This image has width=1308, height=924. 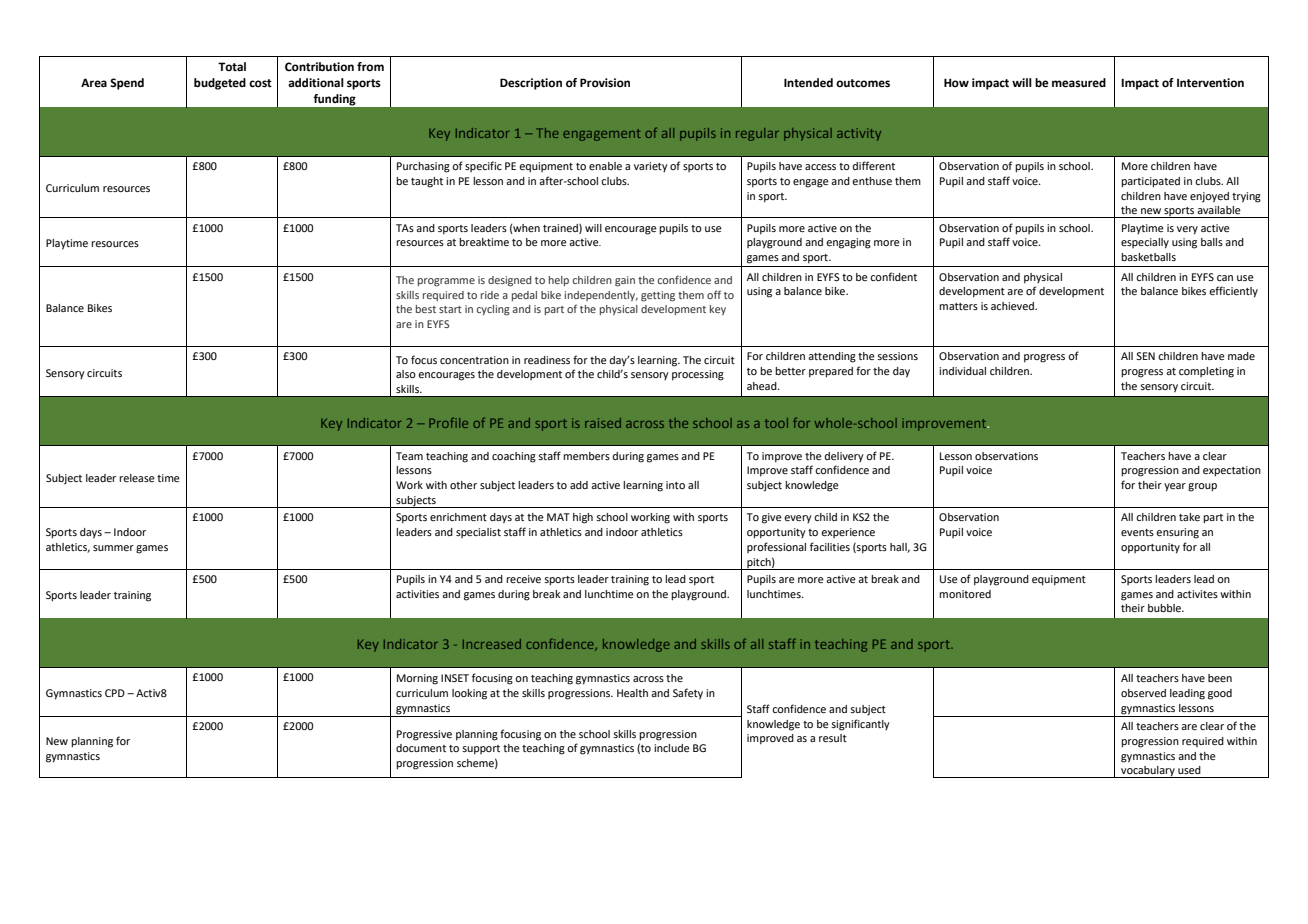 I want to click on especially, so click(x=1145, y=243).
